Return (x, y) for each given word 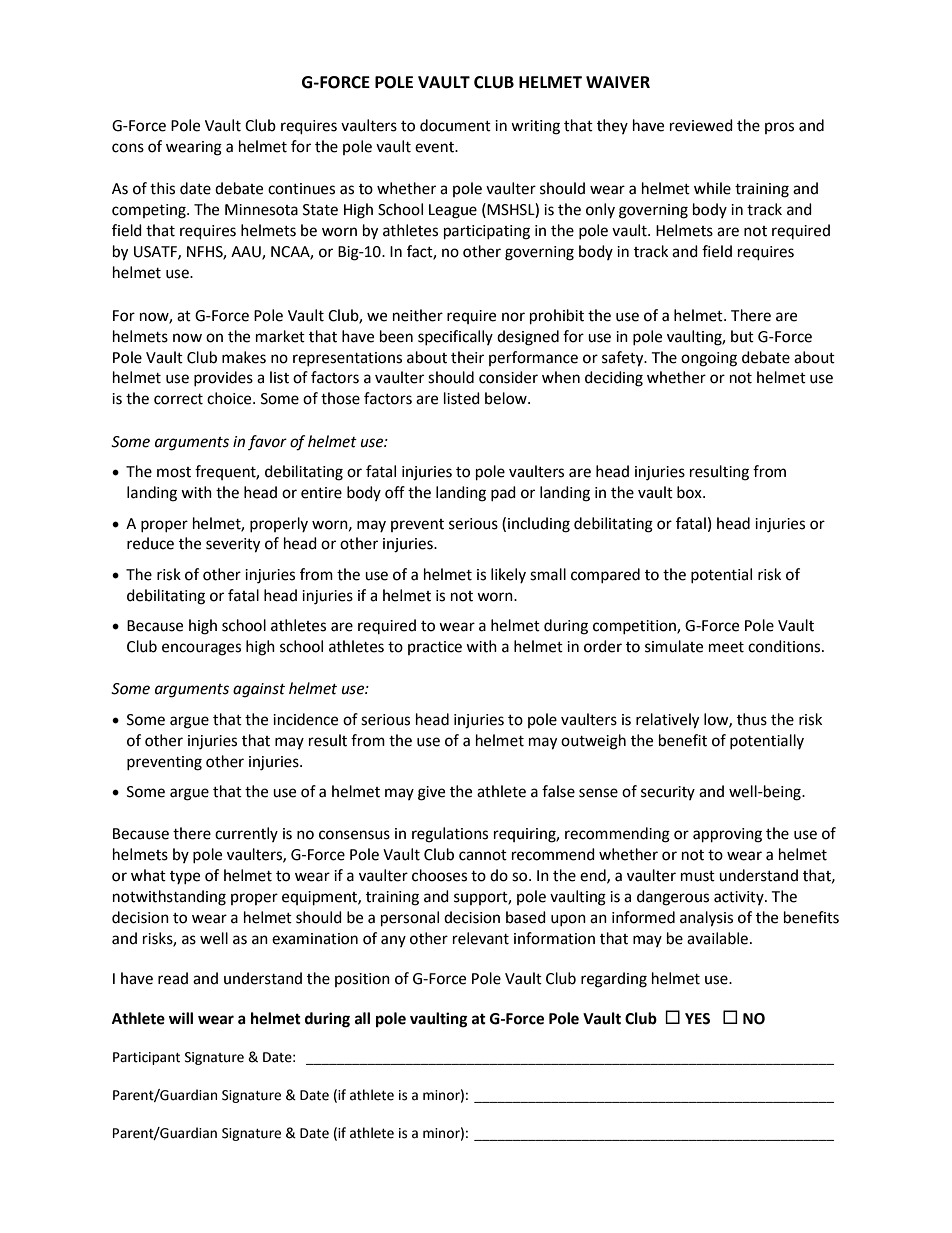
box (690, 492)
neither (418, 315)
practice (435, 648)
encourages (201, 649)
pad (503, 493)
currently (246, 834)
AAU (247, 253)
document (455, 125)
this (162, 188)
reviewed (701, 125)
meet (726, 647)
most (174, 472)
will (181, 1018)
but (742, 336)
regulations (450, 835)
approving (727, 835)
